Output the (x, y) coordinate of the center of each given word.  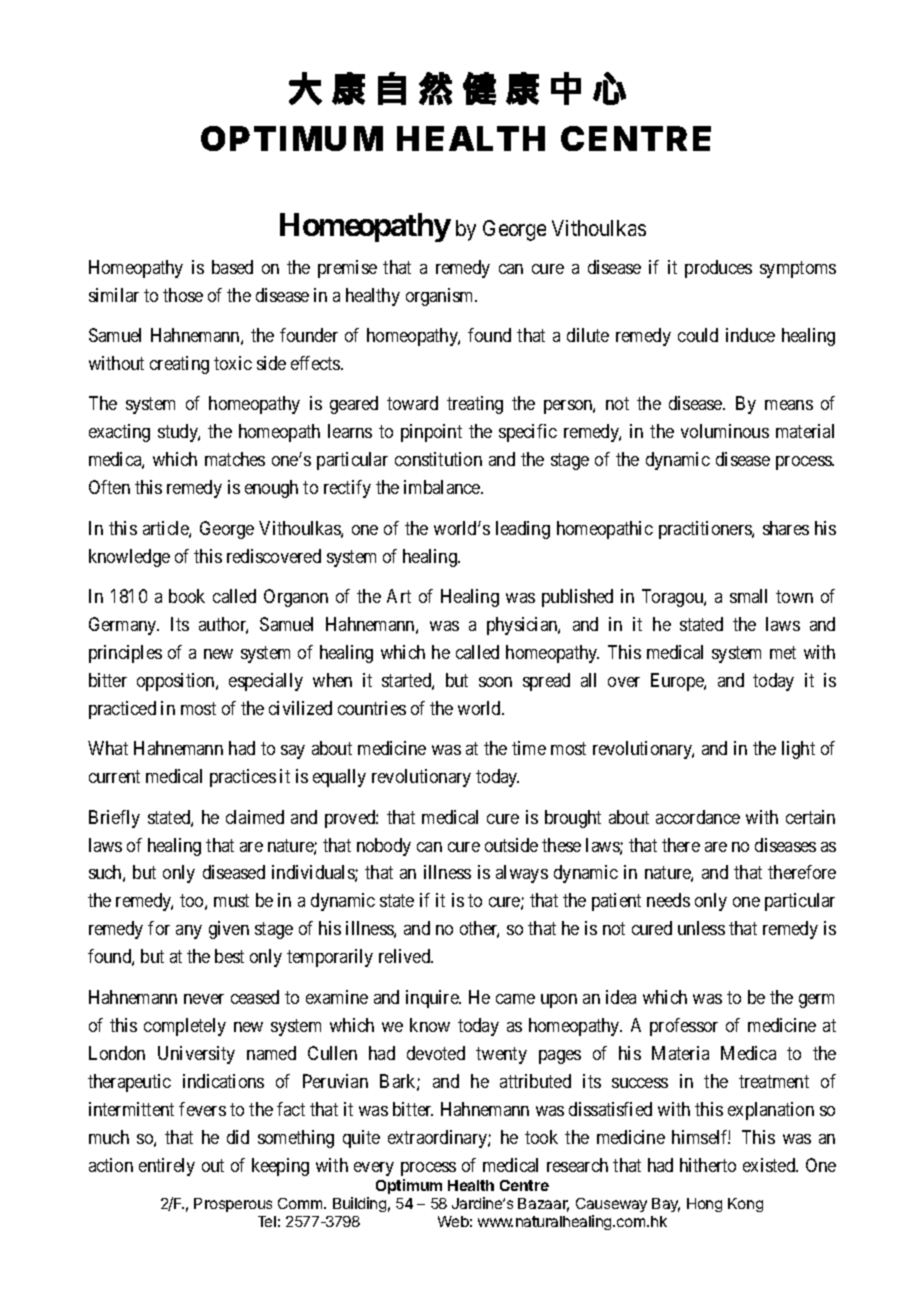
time (529, 748)
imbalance (443, 487)
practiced (122, 710)
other (479, 929)
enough (271, 489)
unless (701, 928)
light (798, 750)
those (183, 295)
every (374, 1169)
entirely (167, 1167)
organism (441, 297)
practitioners (706, 530)
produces (718, 269)
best (229, 956)
